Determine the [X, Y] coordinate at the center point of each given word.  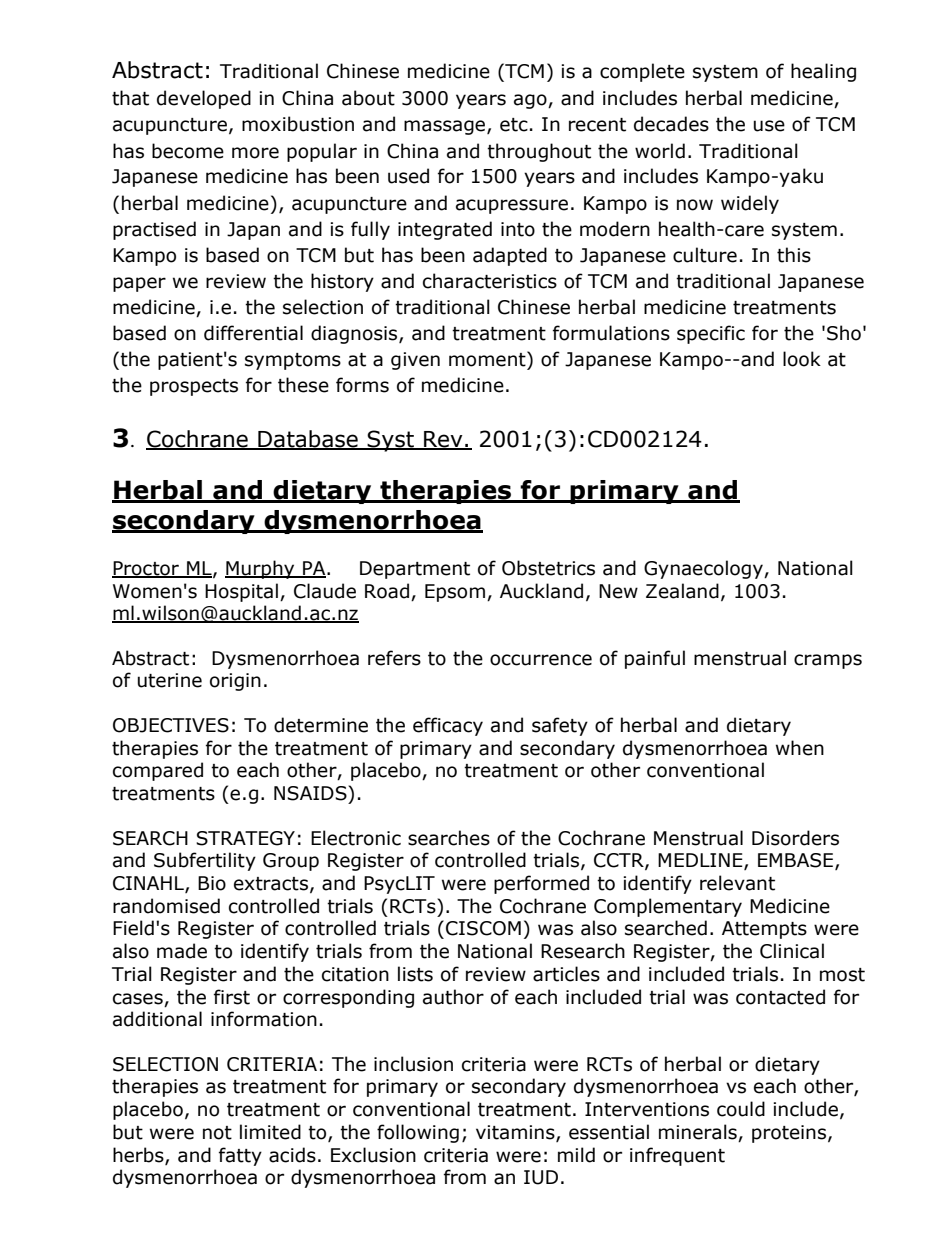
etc [514, 125]
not [217, 1133]
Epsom [455, 593]
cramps [828, 661]
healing [823, 72]
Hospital [241, 592]
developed [204, 99]
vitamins [516, 1133]
